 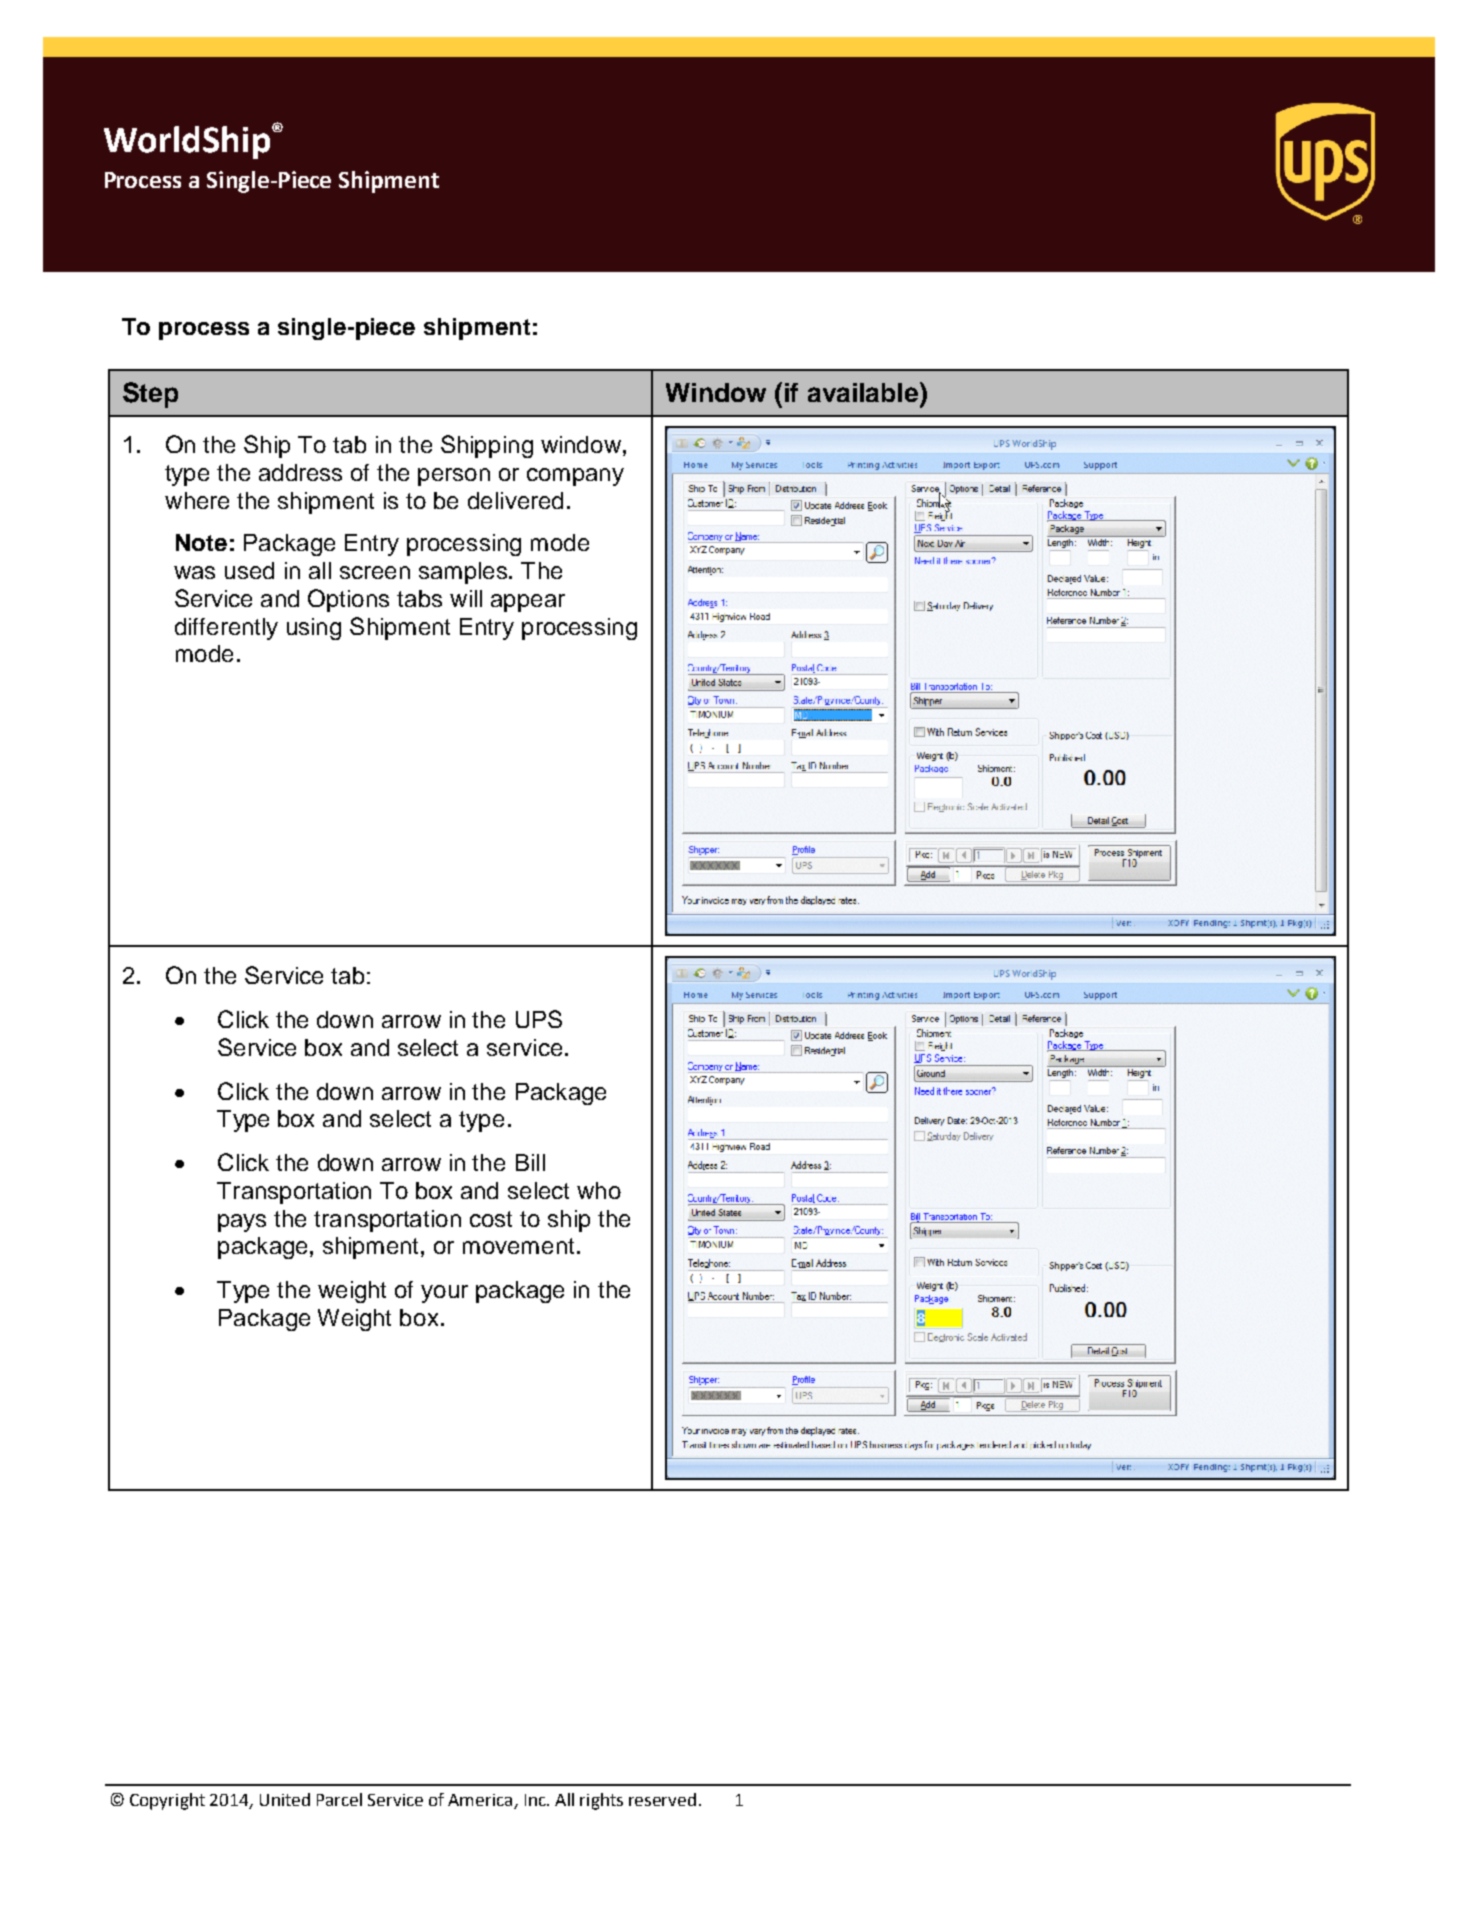 What do you see at coordinates (599, 1190) in the image?
I see `who` at bounding box center [599, 1190].
